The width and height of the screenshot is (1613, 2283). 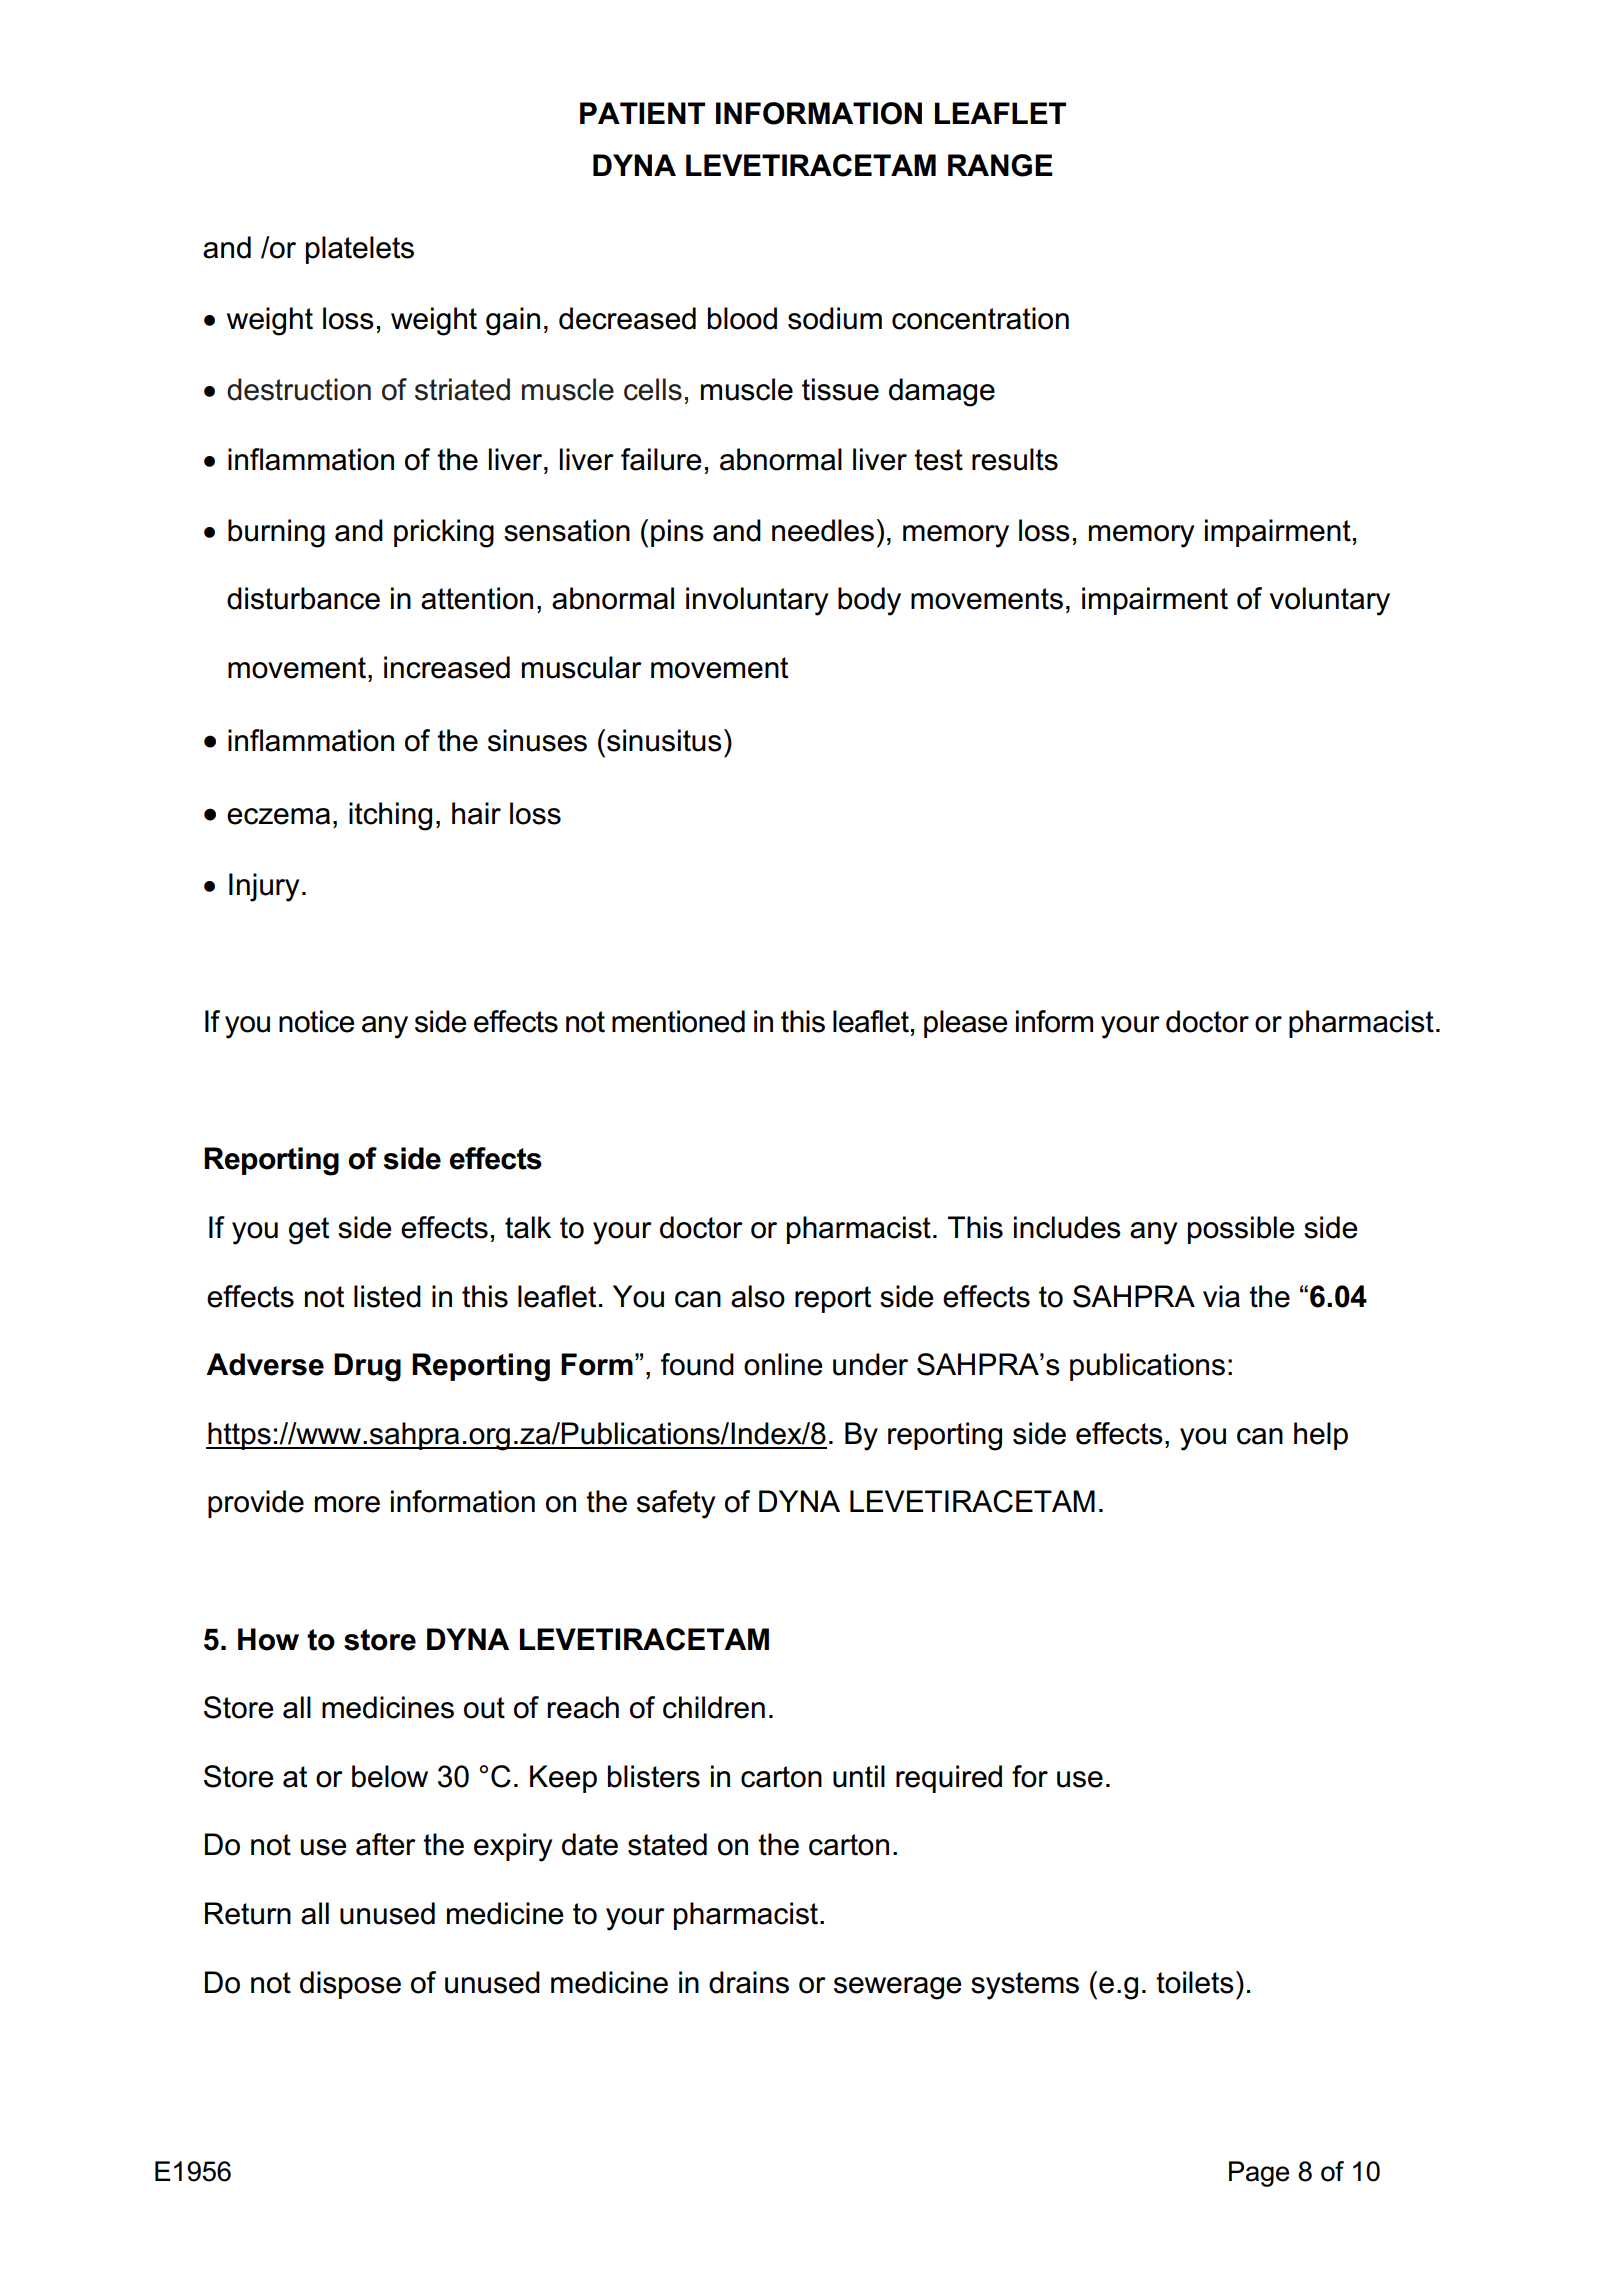 What do you see at coordinates (268, 1639) in the screenshot?
I see `How` at bounding box center [268, 1639].
